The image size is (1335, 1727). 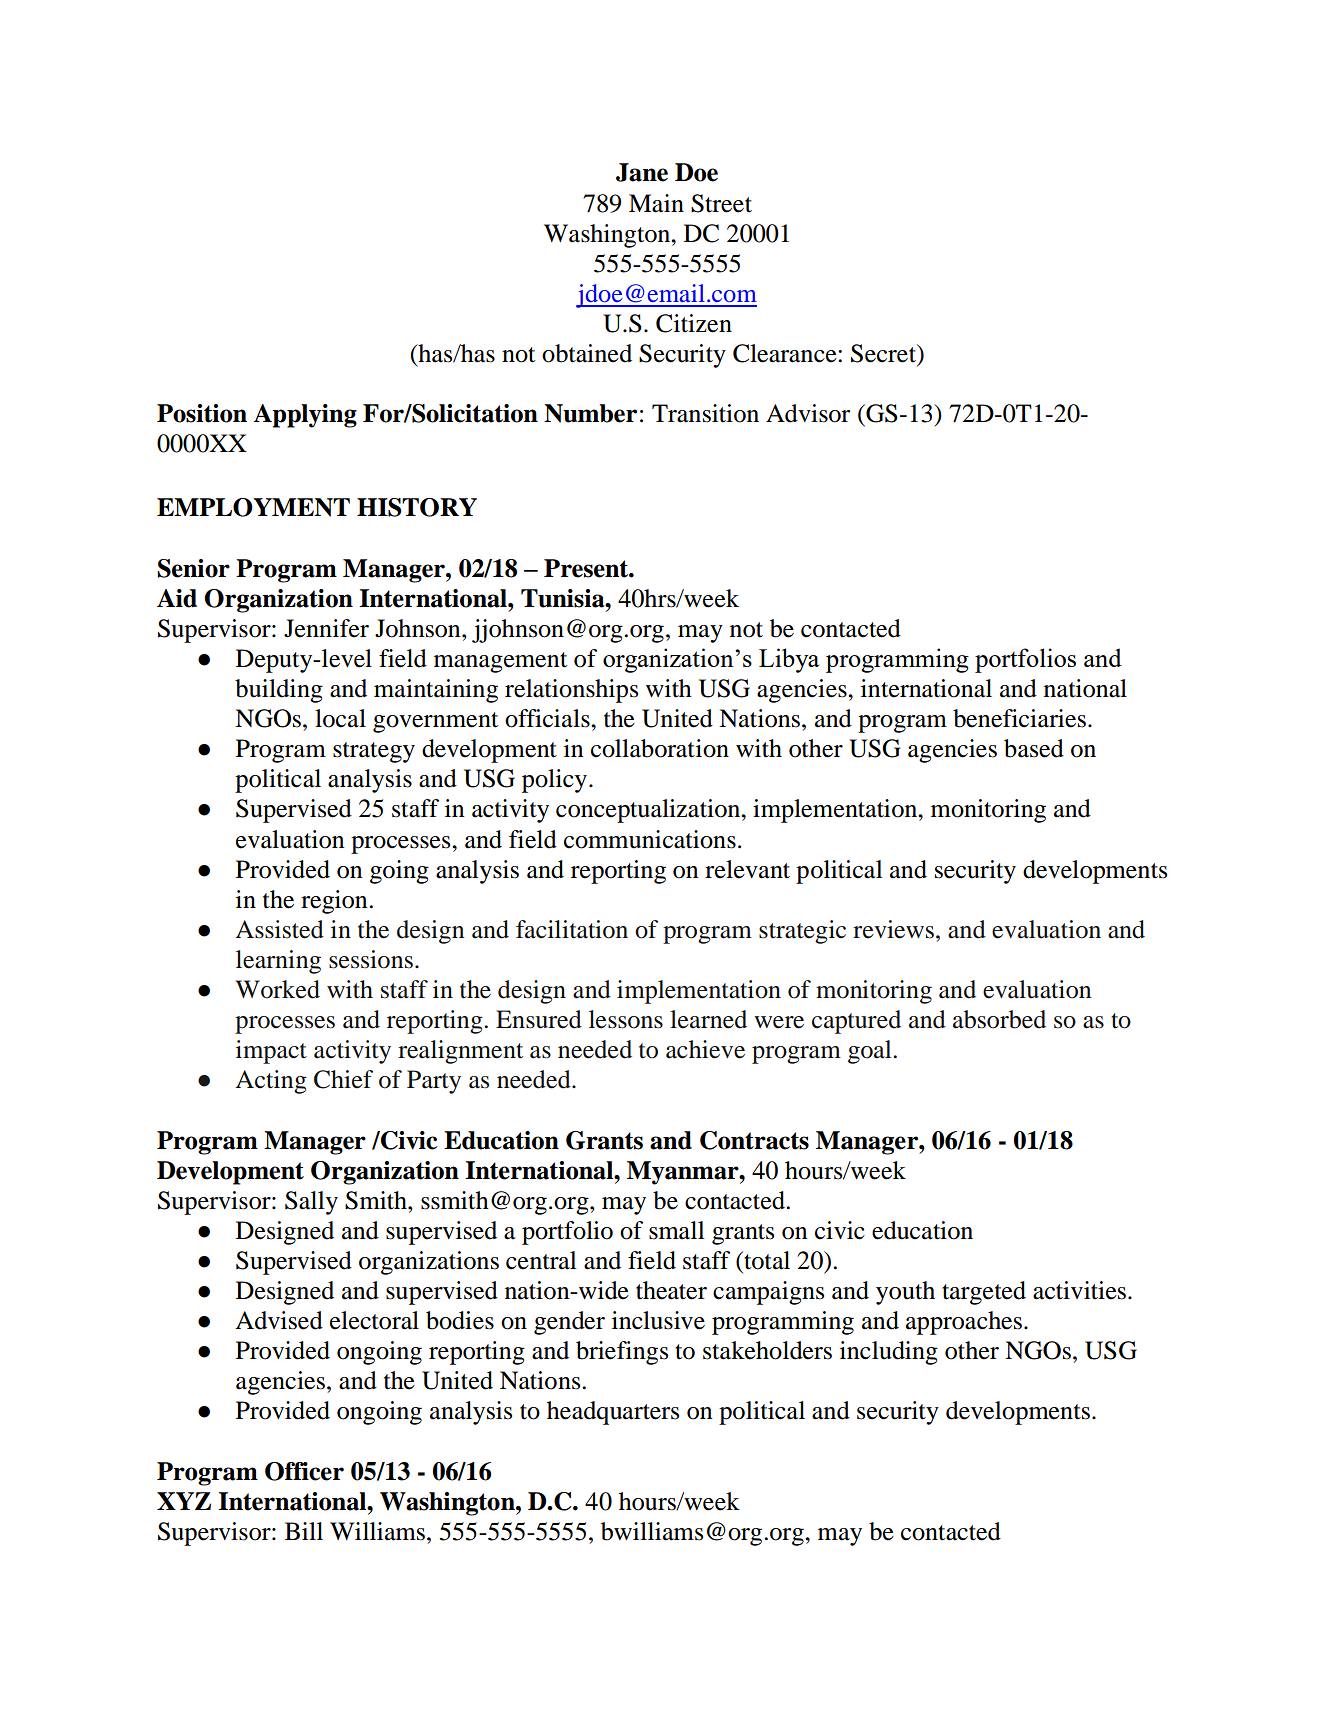 I want to click on Applying, so click(x=305, y=416).
